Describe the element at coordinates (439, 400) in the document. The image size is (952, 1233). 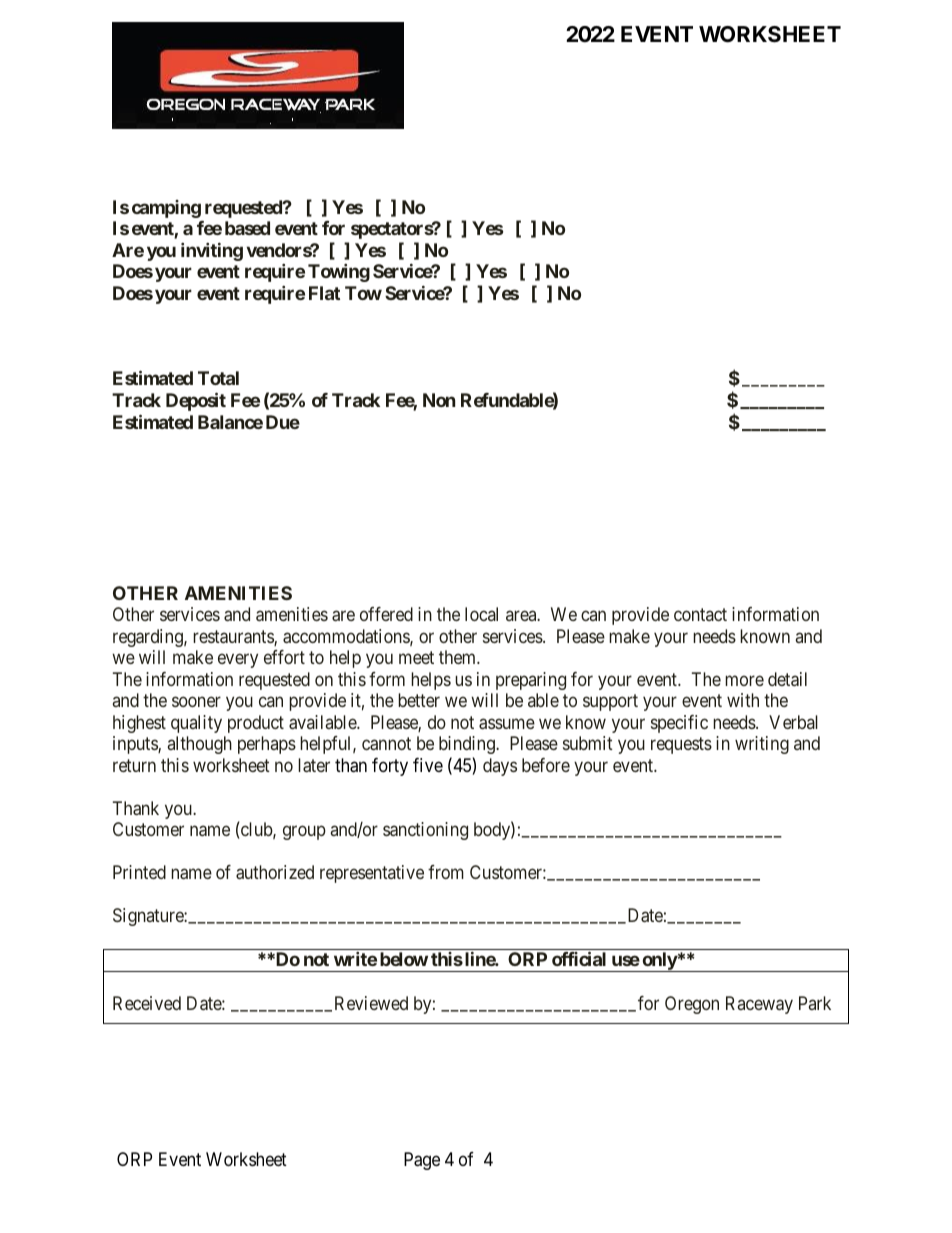
I see `Non` at that location.
